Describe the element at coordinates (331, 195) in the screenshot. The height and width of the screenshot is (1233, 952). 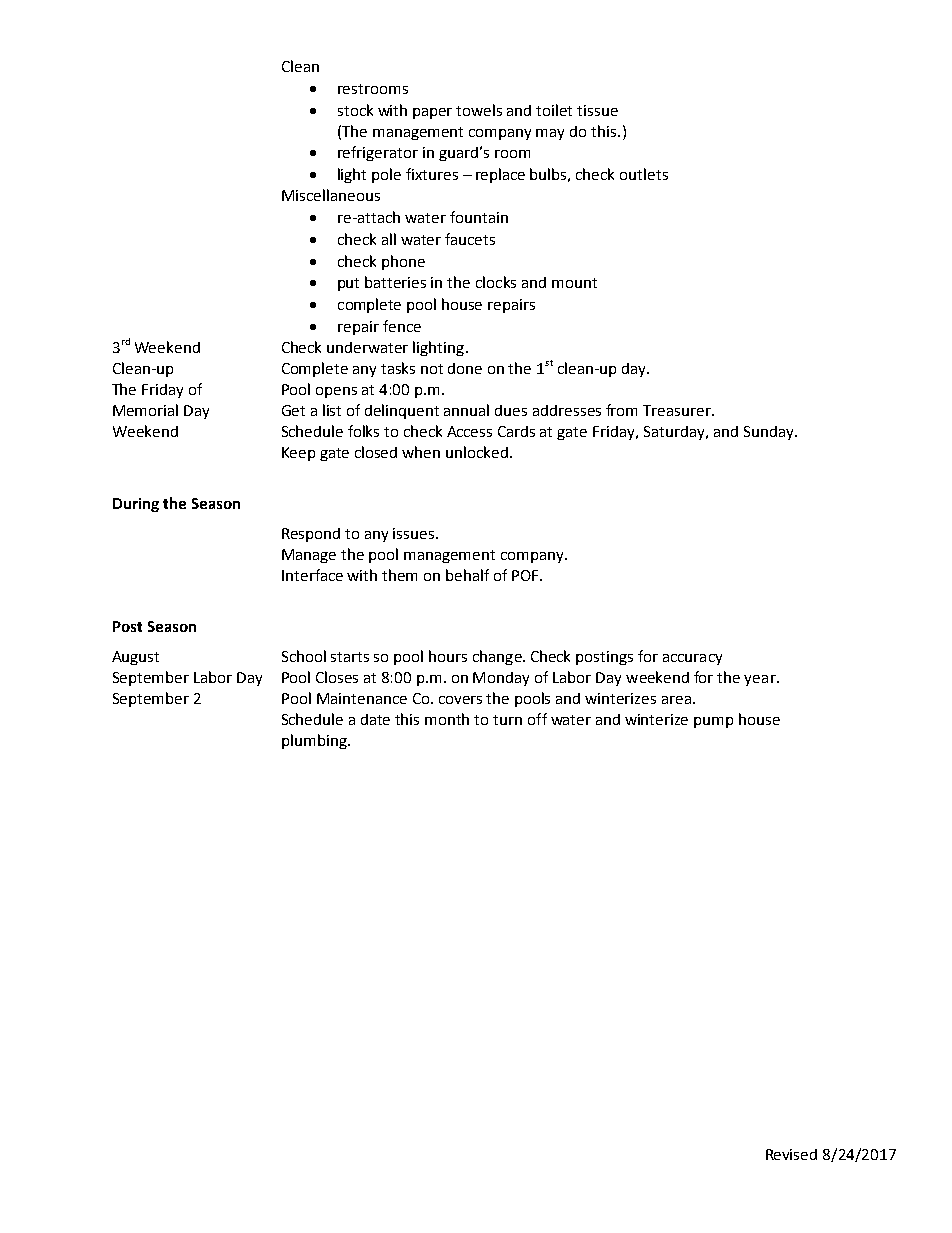
I see `Miscellaneous` at that location.
